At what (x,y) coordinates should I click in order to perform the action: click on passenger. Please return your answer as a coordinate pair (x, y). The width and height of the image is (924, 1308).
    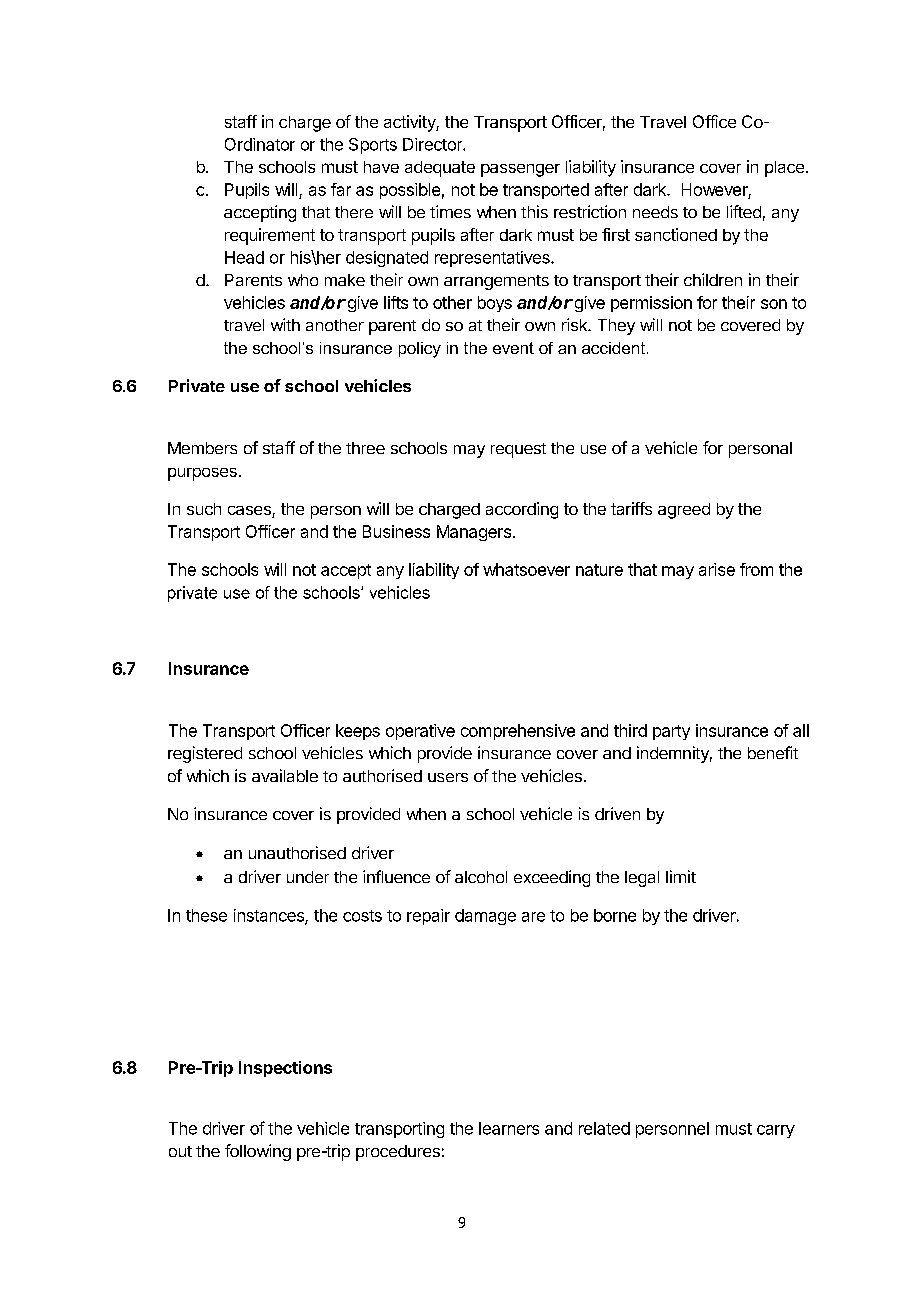
    Looking at the image, I should click on (520, 170).
